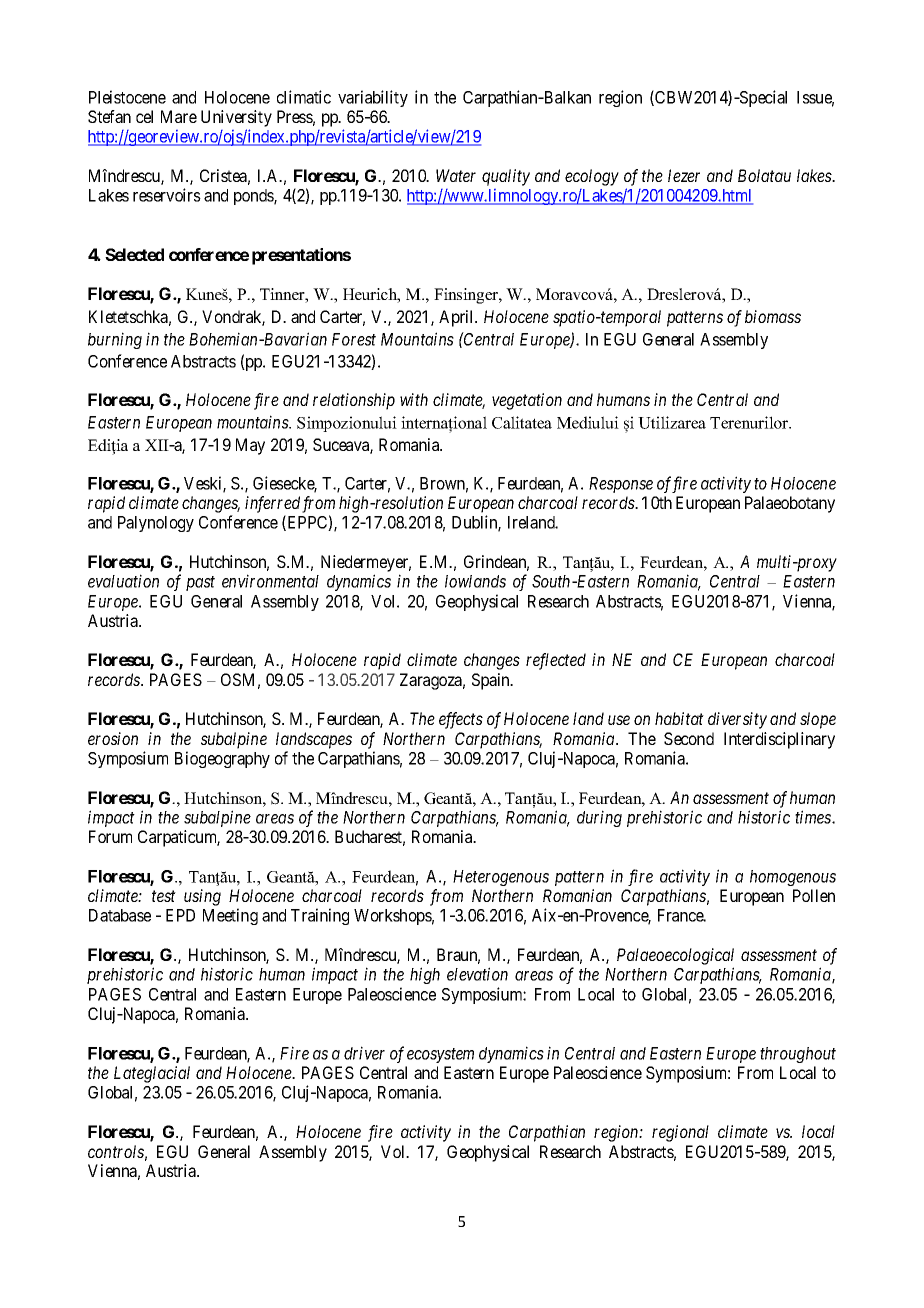 The width and height of the screenshot is (924, 1308). Describe the element at coordinates (814, 817) in the screenshot. I see `times` at that location.
